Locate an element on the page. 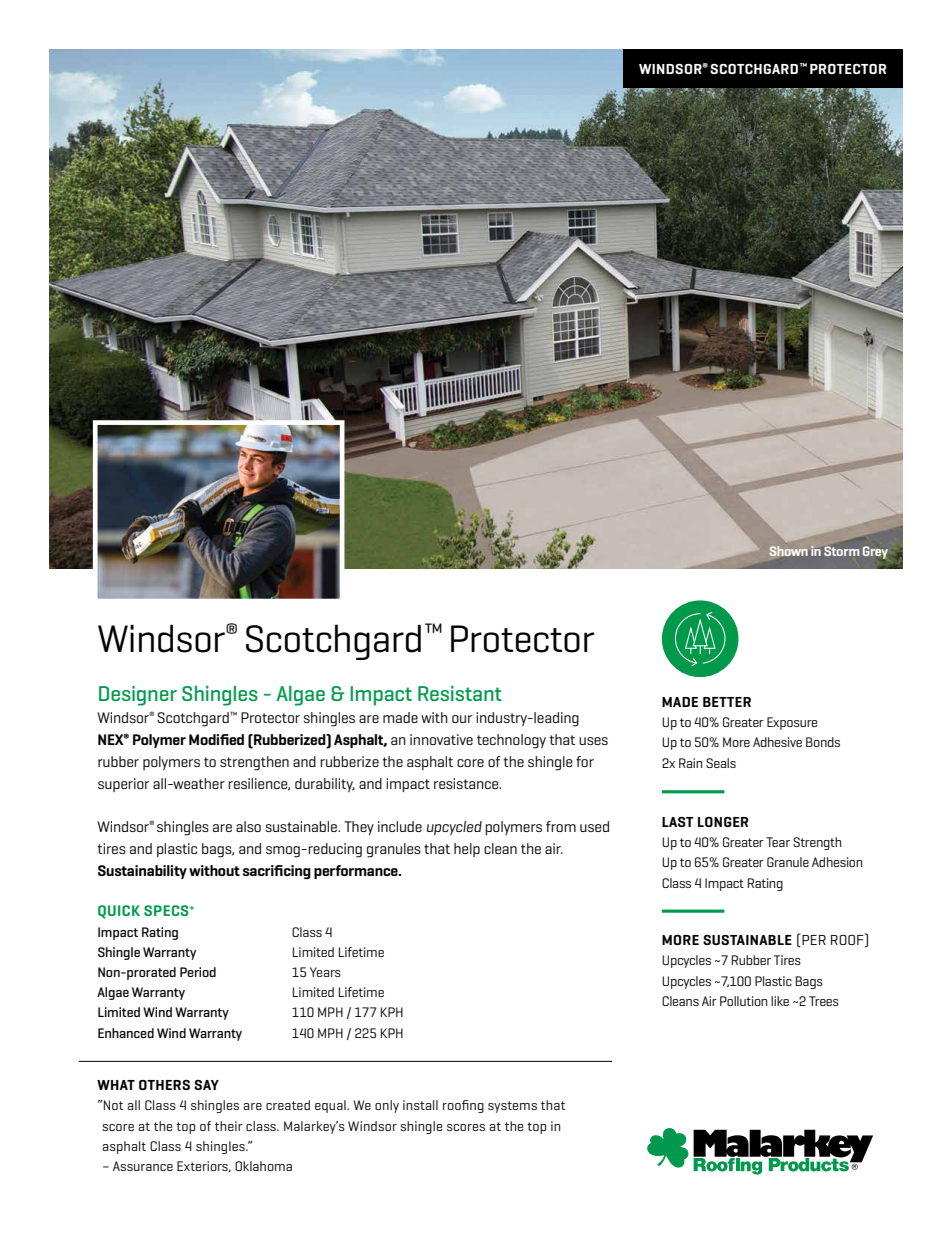 The height and width of the page is (1233, 952). Period is located at coordinates (198, 972).
